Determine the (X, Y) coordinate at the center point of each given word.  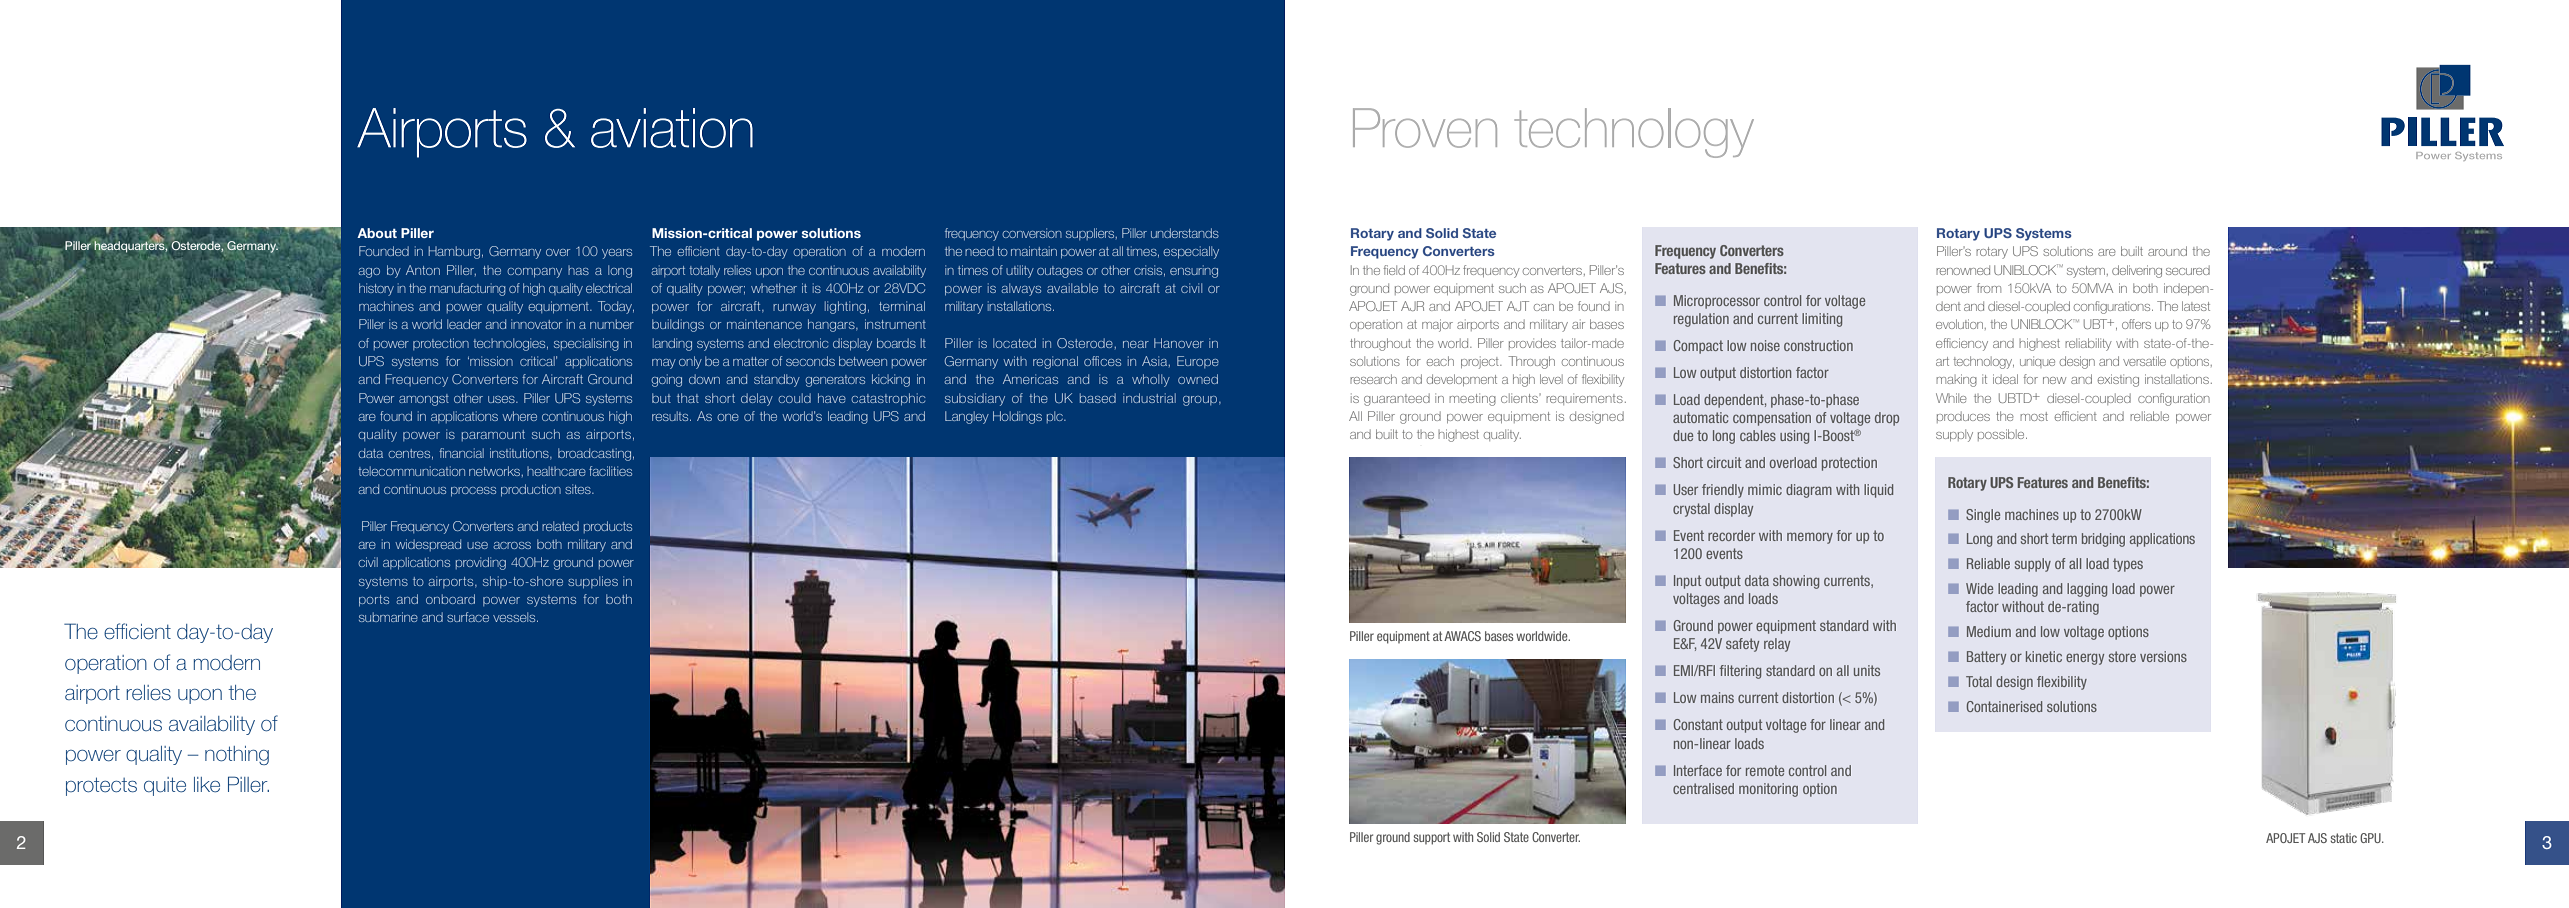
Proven (1425, 128)
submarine (388, 617)
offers (2136, 324)
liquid (1878, 491)
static (2343, 838)
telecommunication (411, 471)
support (1431, 838)
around (2167, 251)
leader (464, 324)
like (207, 785)
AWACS (1462, 636)
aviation (672, 128)
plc (1056, 417)
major (1437, 325)
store (2122, 656)
